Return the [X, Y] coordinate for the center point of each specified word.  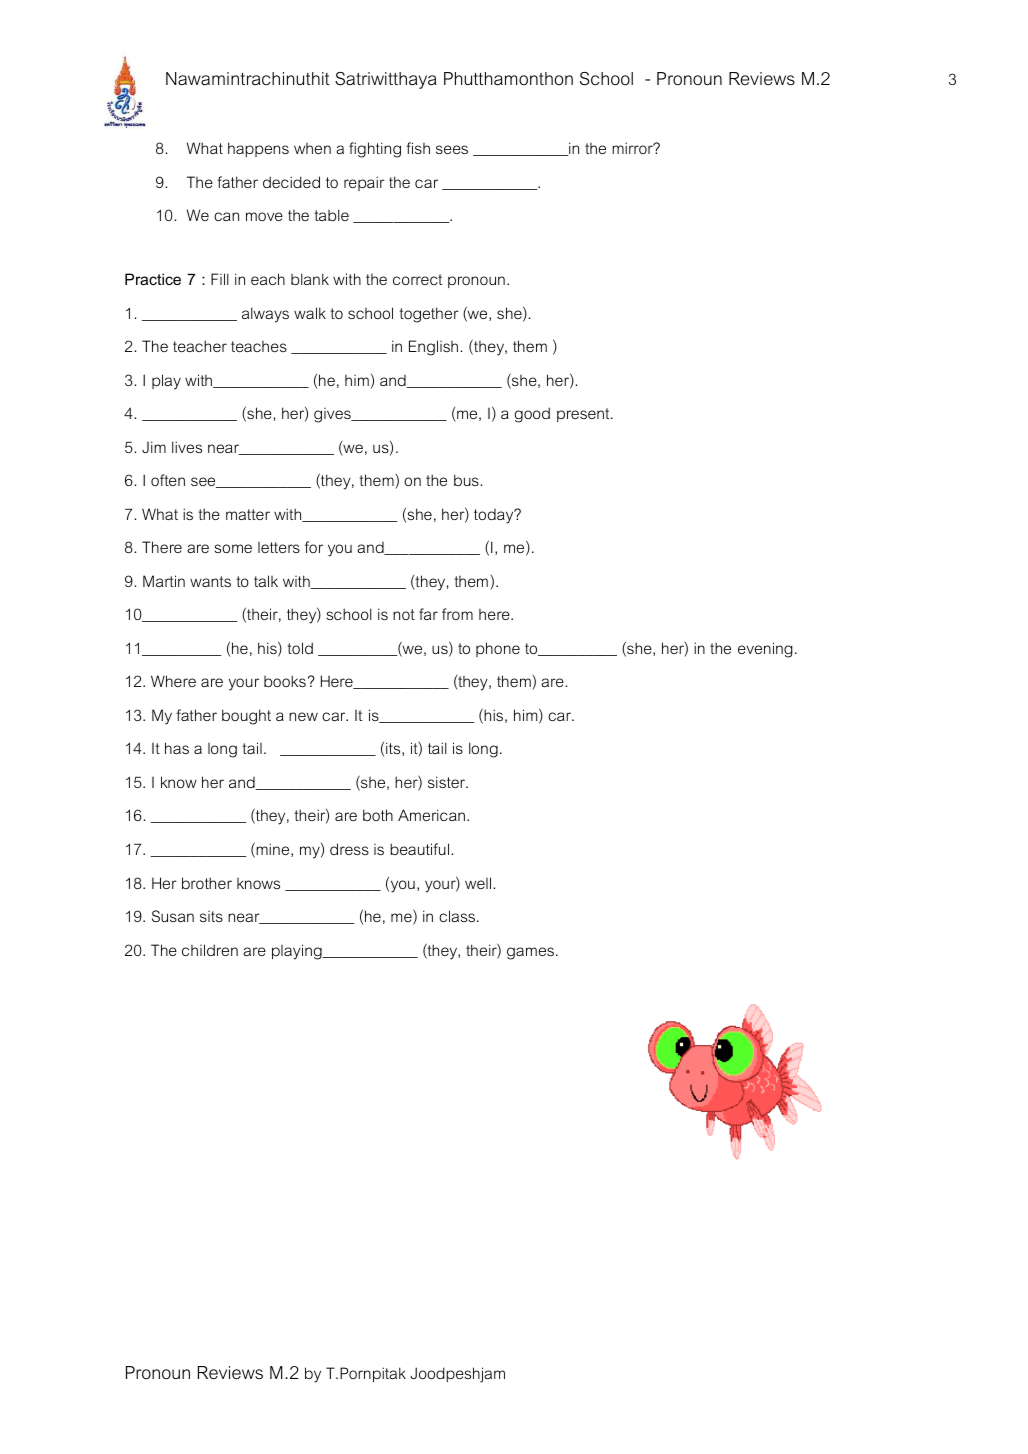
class [458, 916]
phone [498, 649]
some [233, 548]
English [433, 348]
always [265, 315]
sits [211, 916]
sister [448, 782]
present [584, 415]
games [532, 953]
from [457, 614]
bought [246, 717]
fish [418, 148]
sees [452, 149]
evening [765, 650]
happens [258, 149]
